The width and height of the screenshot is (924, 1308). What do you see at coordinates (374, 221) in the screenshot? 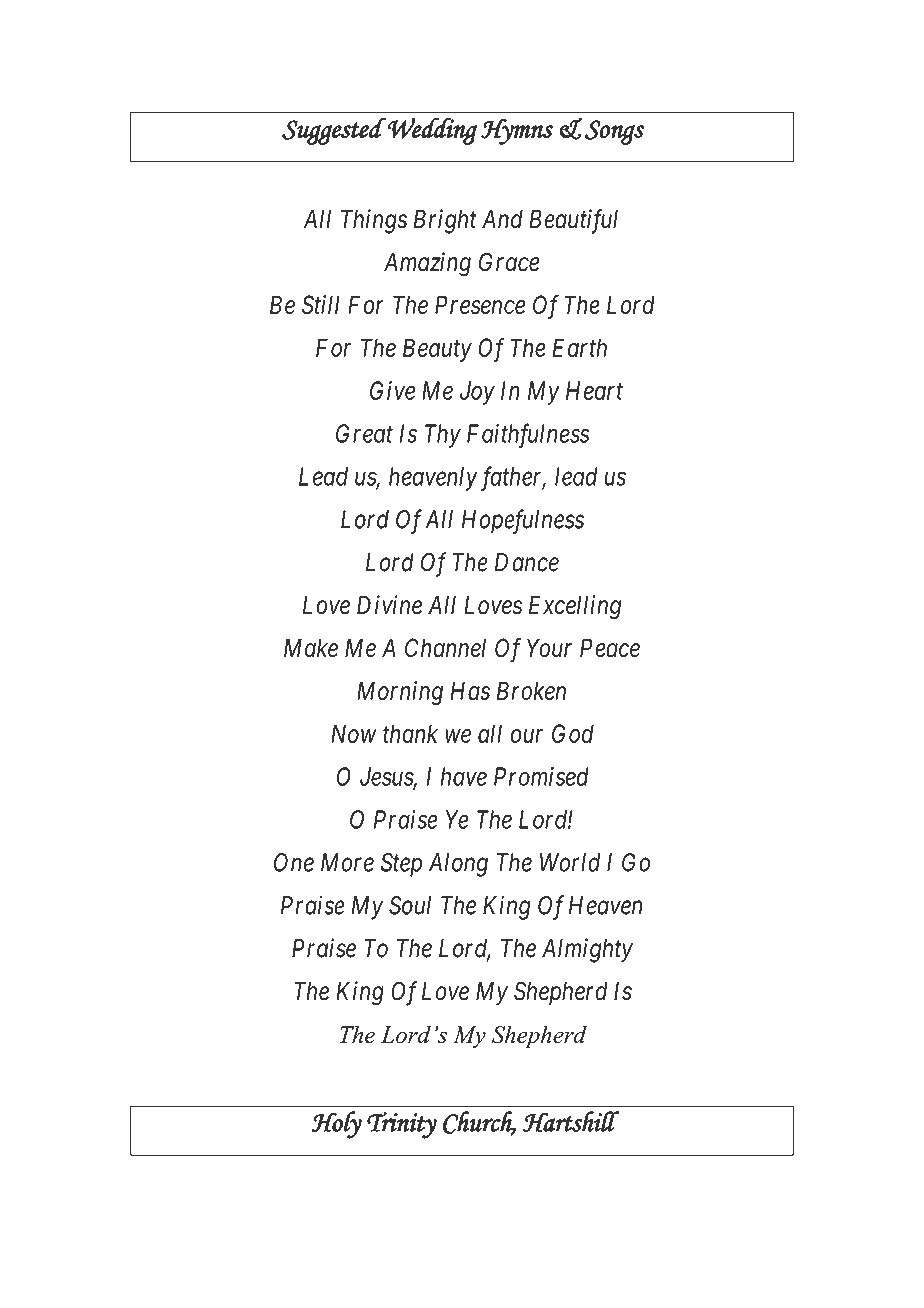
I see `Things` at bounding box center [374, 221].
